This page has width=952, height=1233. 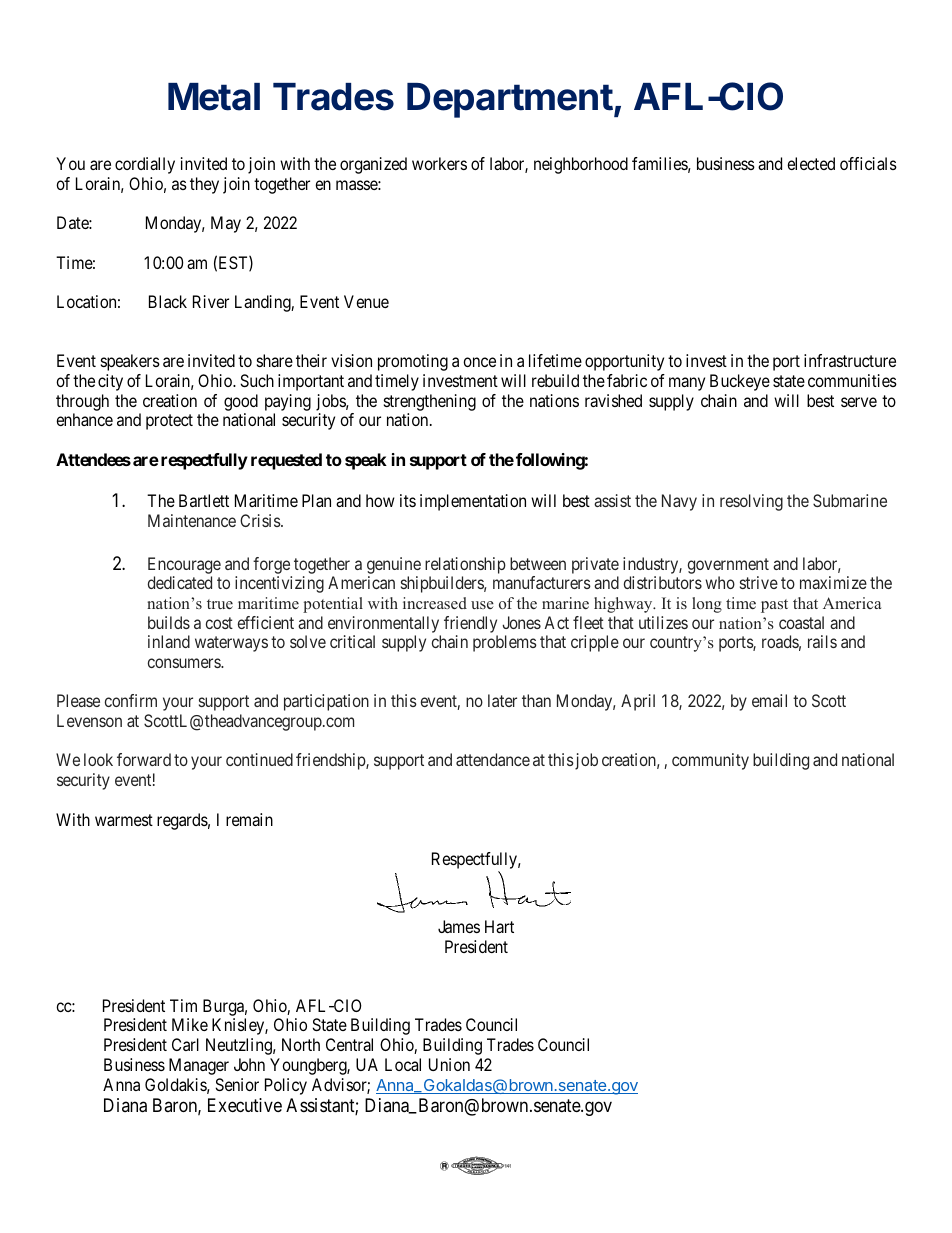 What do you see at coordinates (144, 759) in the page?
I see `forward` at bounding box center [144, 759].
